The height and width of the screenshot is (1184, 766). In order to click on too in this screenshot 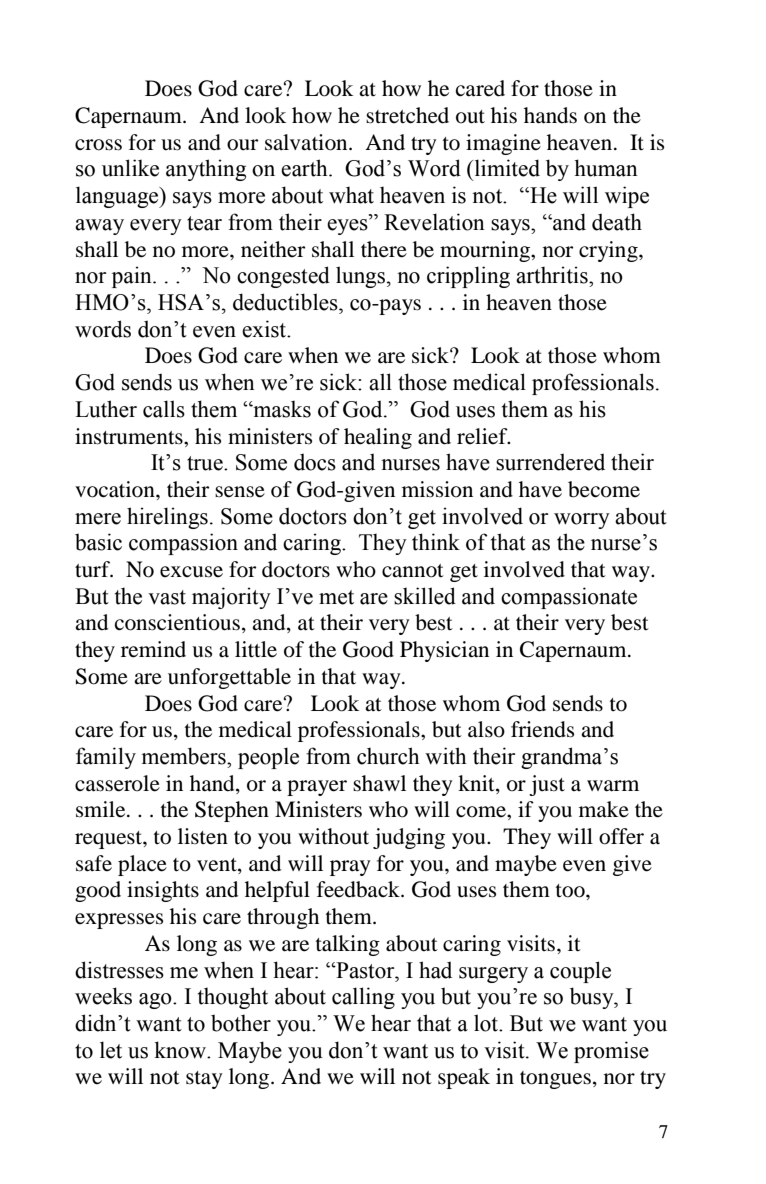, I will do `click(571, 891)`.
